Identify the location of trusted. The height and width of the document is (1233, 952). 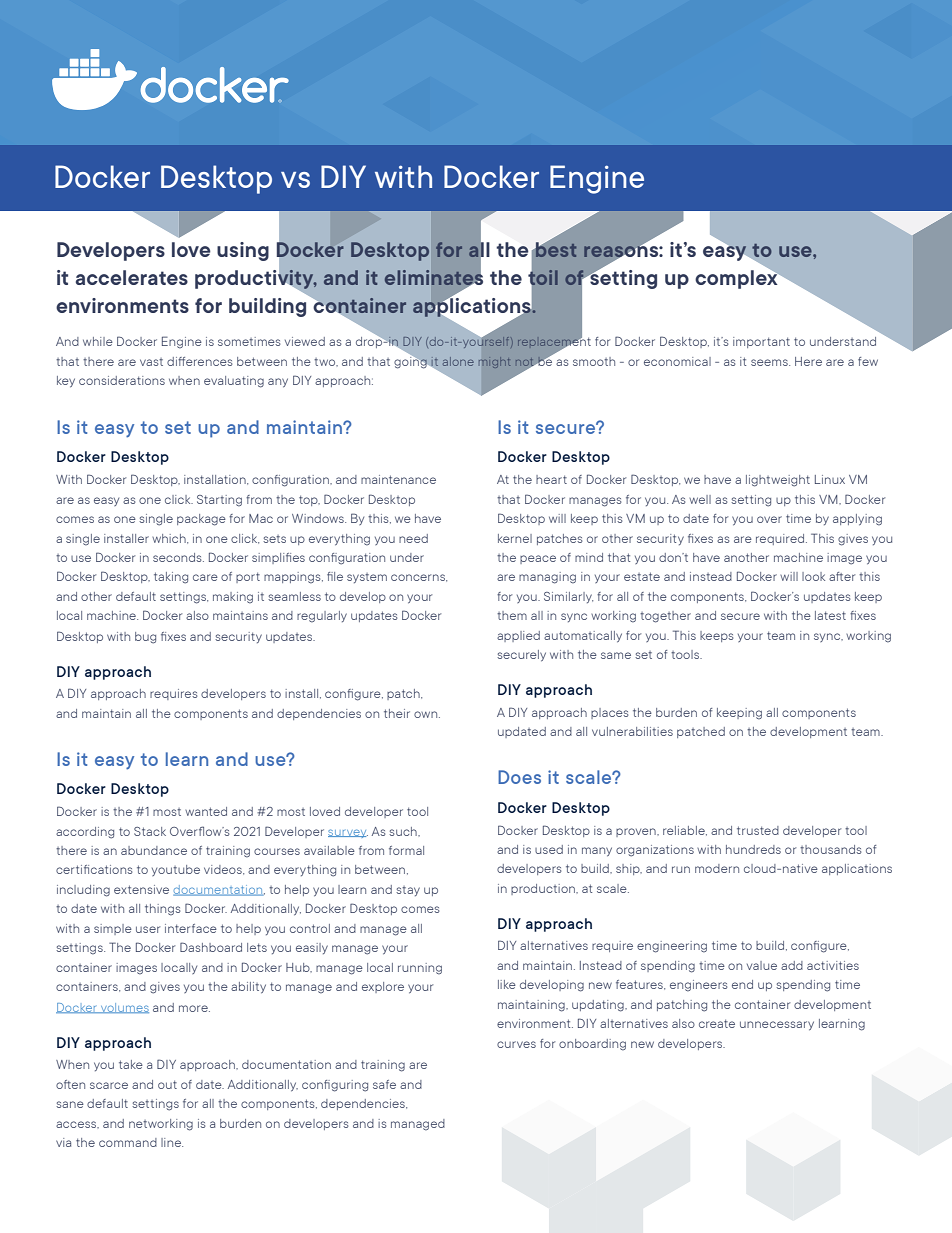
(758, 830).
